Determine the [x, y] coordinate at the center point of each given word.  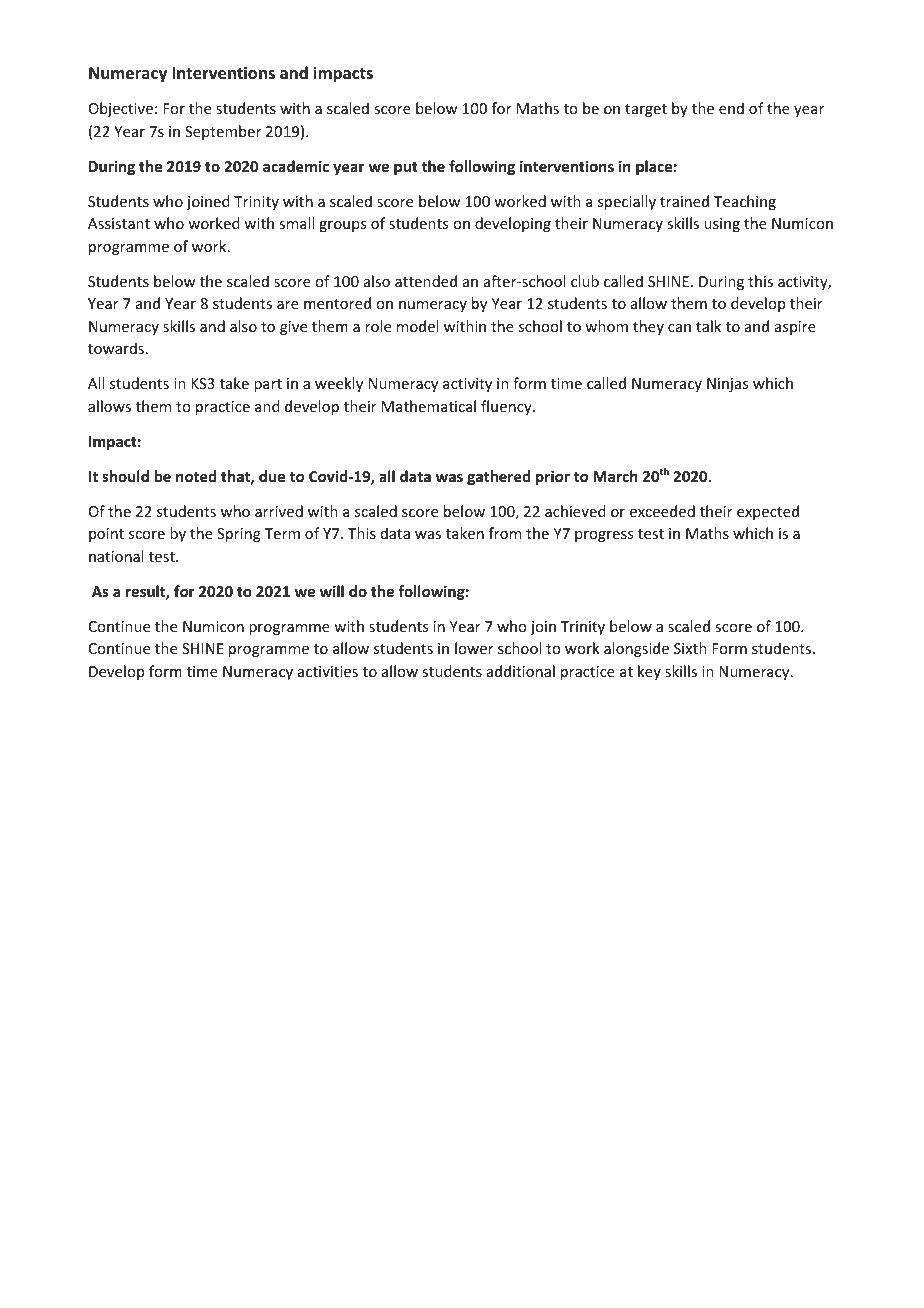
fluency [507, 407]
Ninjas [727, 385]
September [223, 132]
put [406, 168]
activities [328, 671]
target [646, 110]
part [268, 385]
